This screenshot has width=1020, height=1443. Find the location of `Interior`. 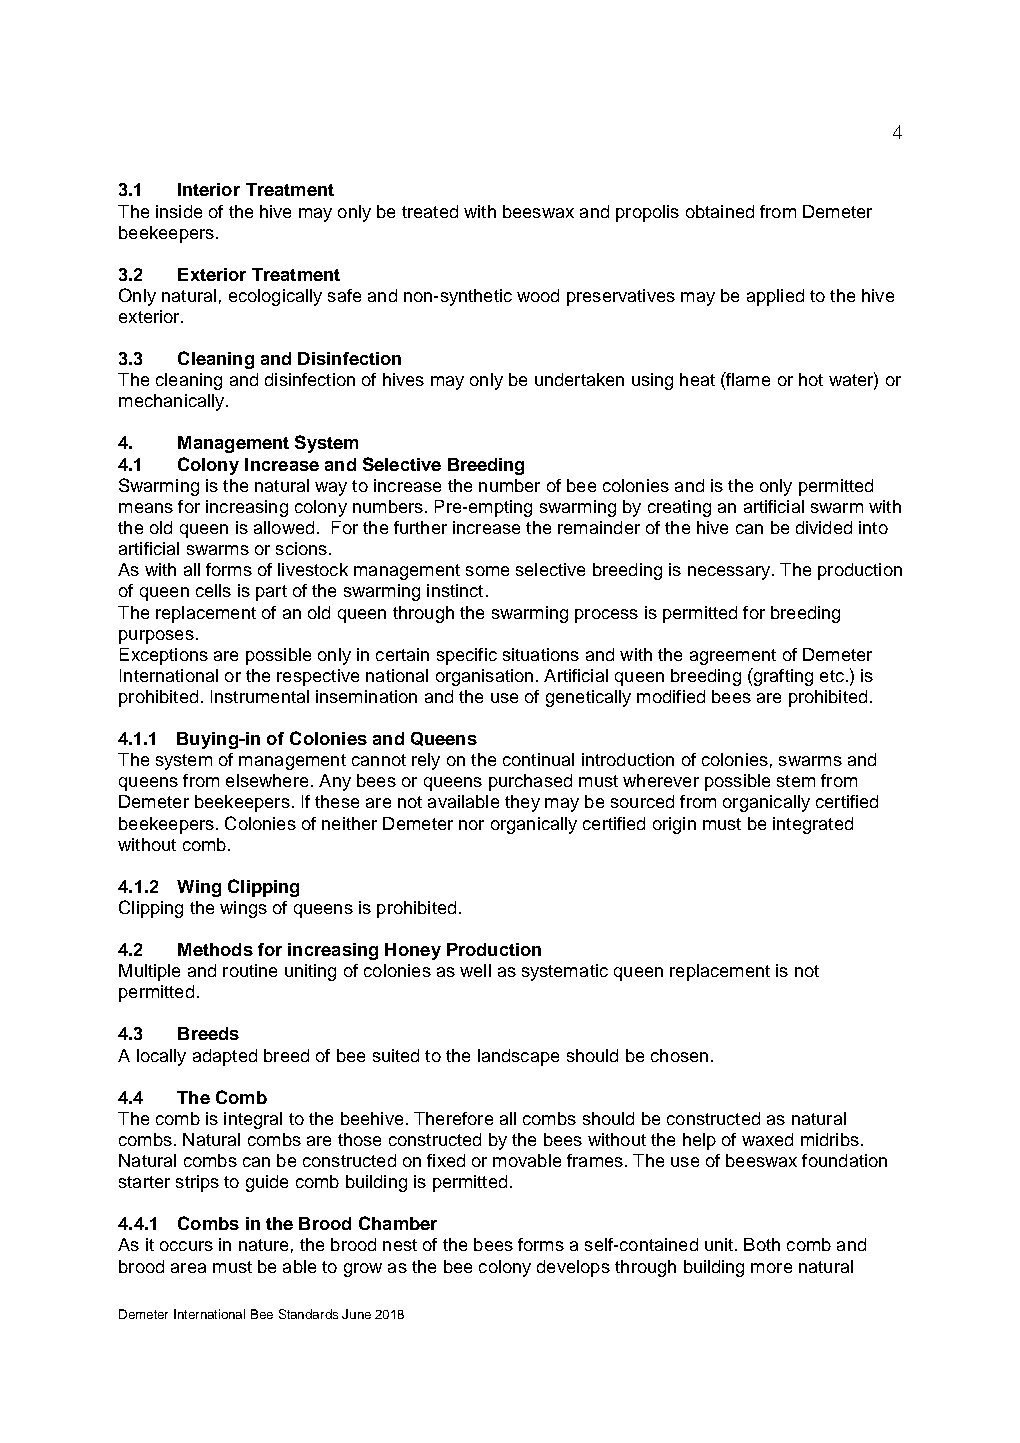

Interior is located at coordinates (209, 189).
